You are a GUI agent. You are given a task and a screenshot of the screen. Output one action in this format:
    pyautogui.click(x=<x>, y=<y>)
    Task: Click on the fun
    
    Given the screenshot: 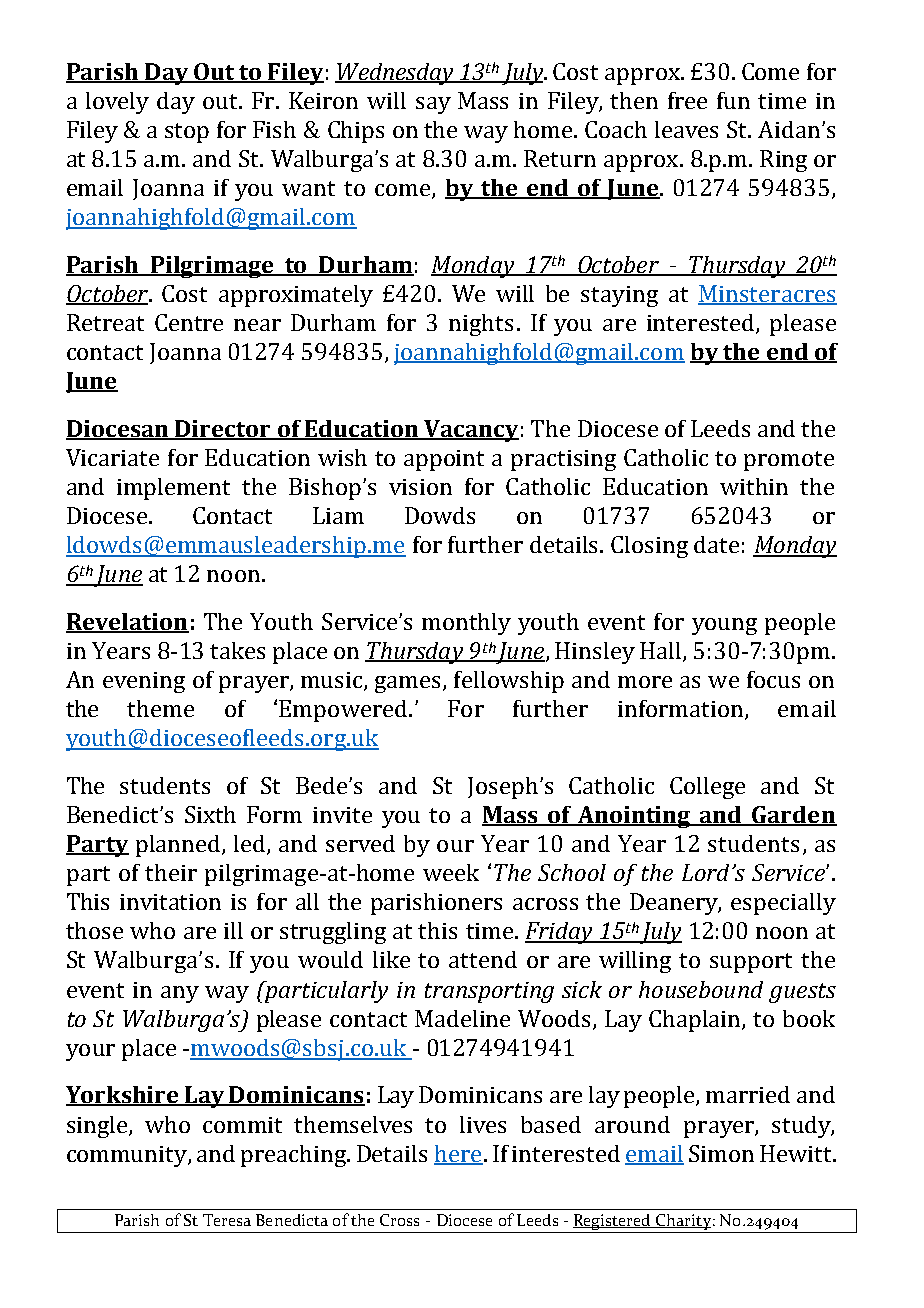 What is the action you would take?
    pyautogui.click(x=733, y=100)
